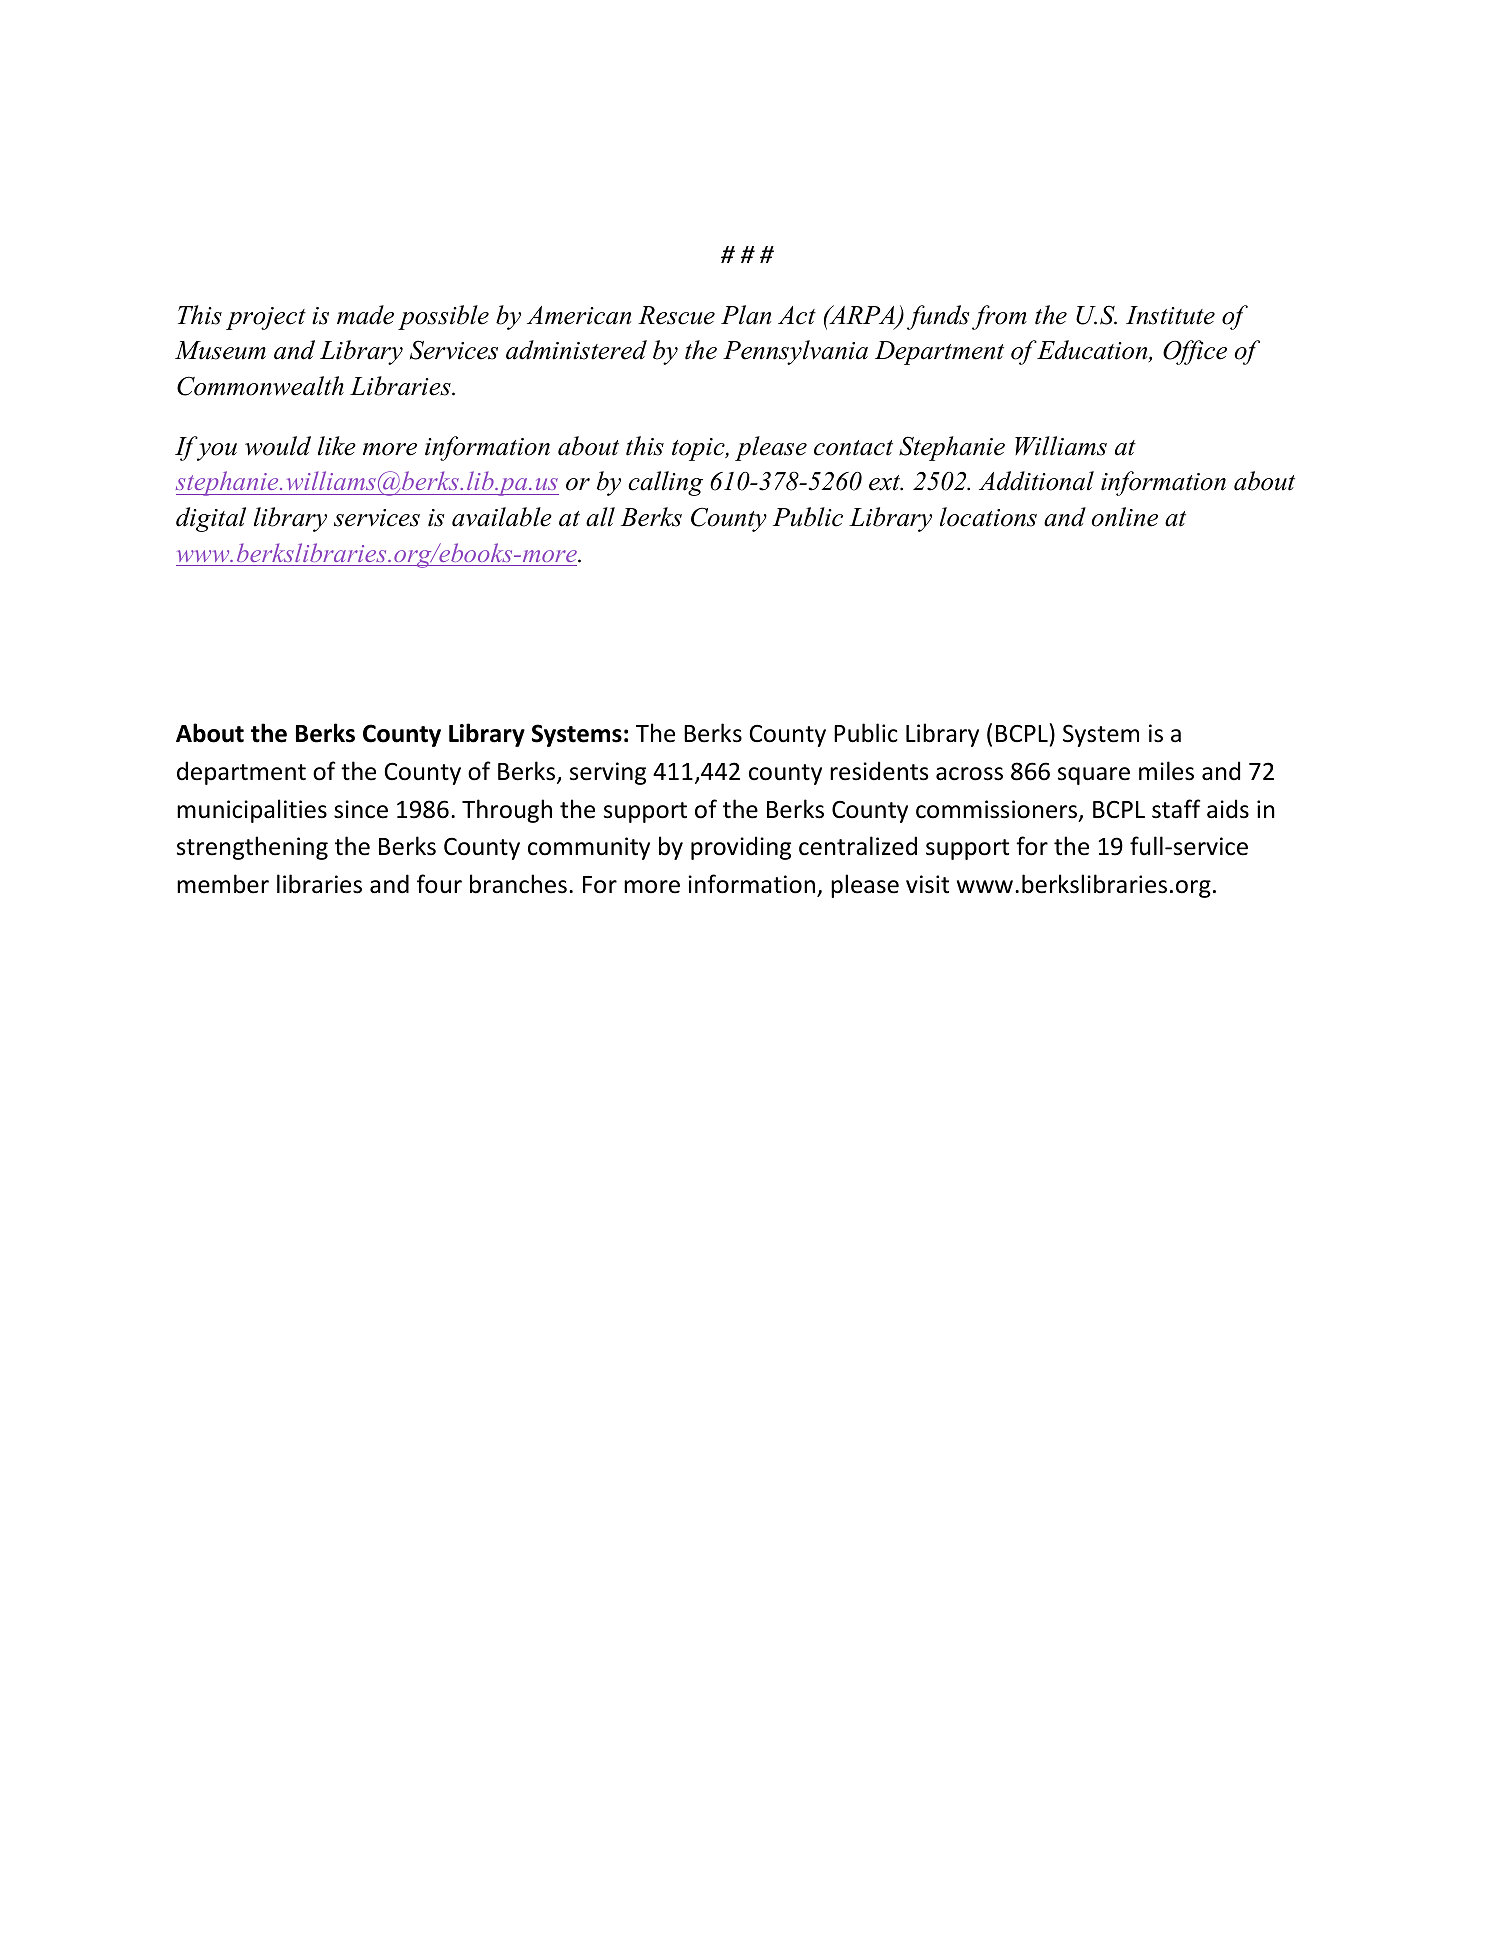  Describe the element at coordinates (741, 848) in the page. I see `providing` at that location.
